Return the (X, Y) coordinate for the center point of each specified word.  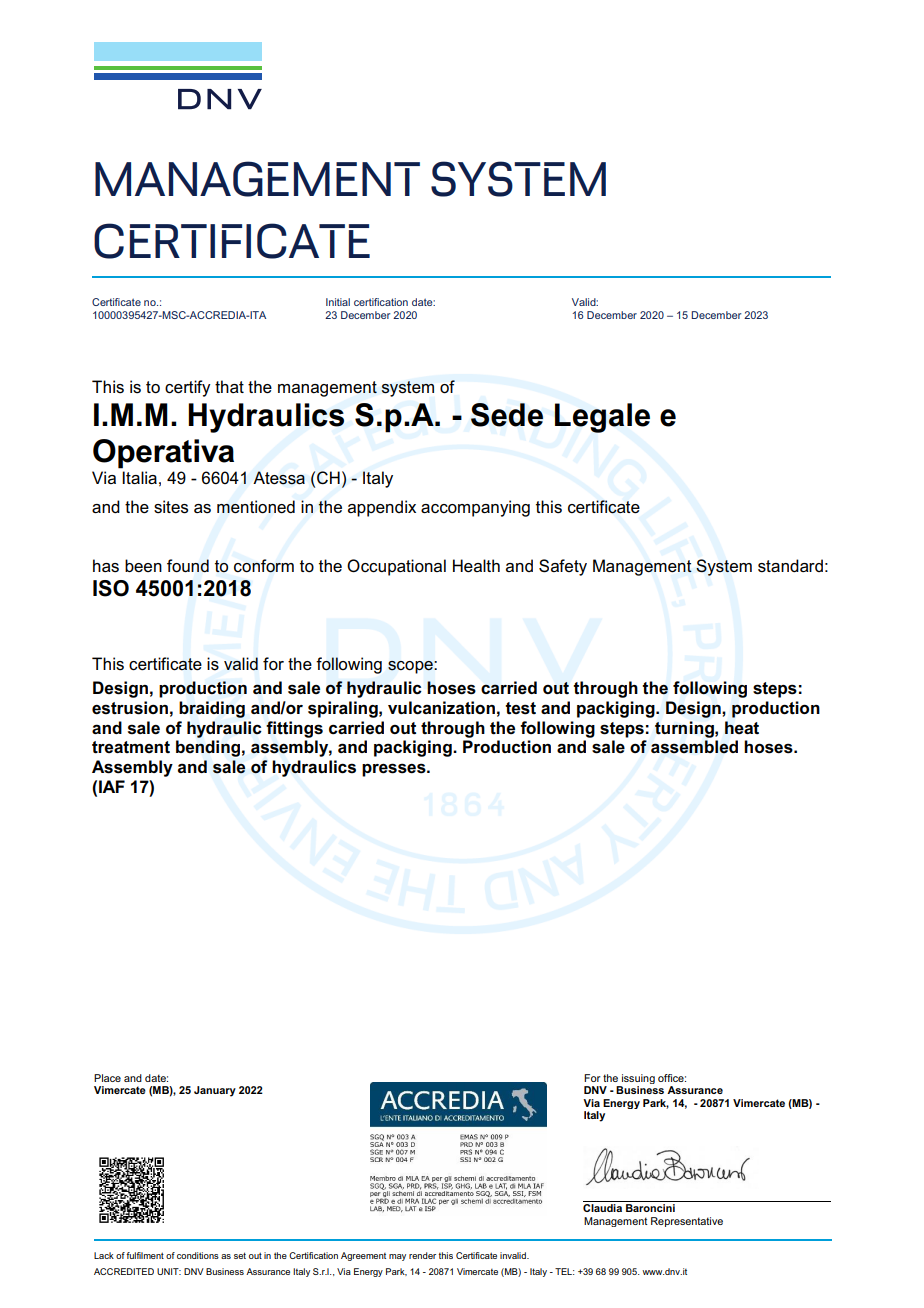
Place (107, 1078)
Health (476, 566)
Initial (338, 302)
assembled (694, 747)
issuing (637, 1080)
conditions (198, 1255)
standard (790, 566)
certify (187, 388)
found (188, 566)
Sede (507, 415)
